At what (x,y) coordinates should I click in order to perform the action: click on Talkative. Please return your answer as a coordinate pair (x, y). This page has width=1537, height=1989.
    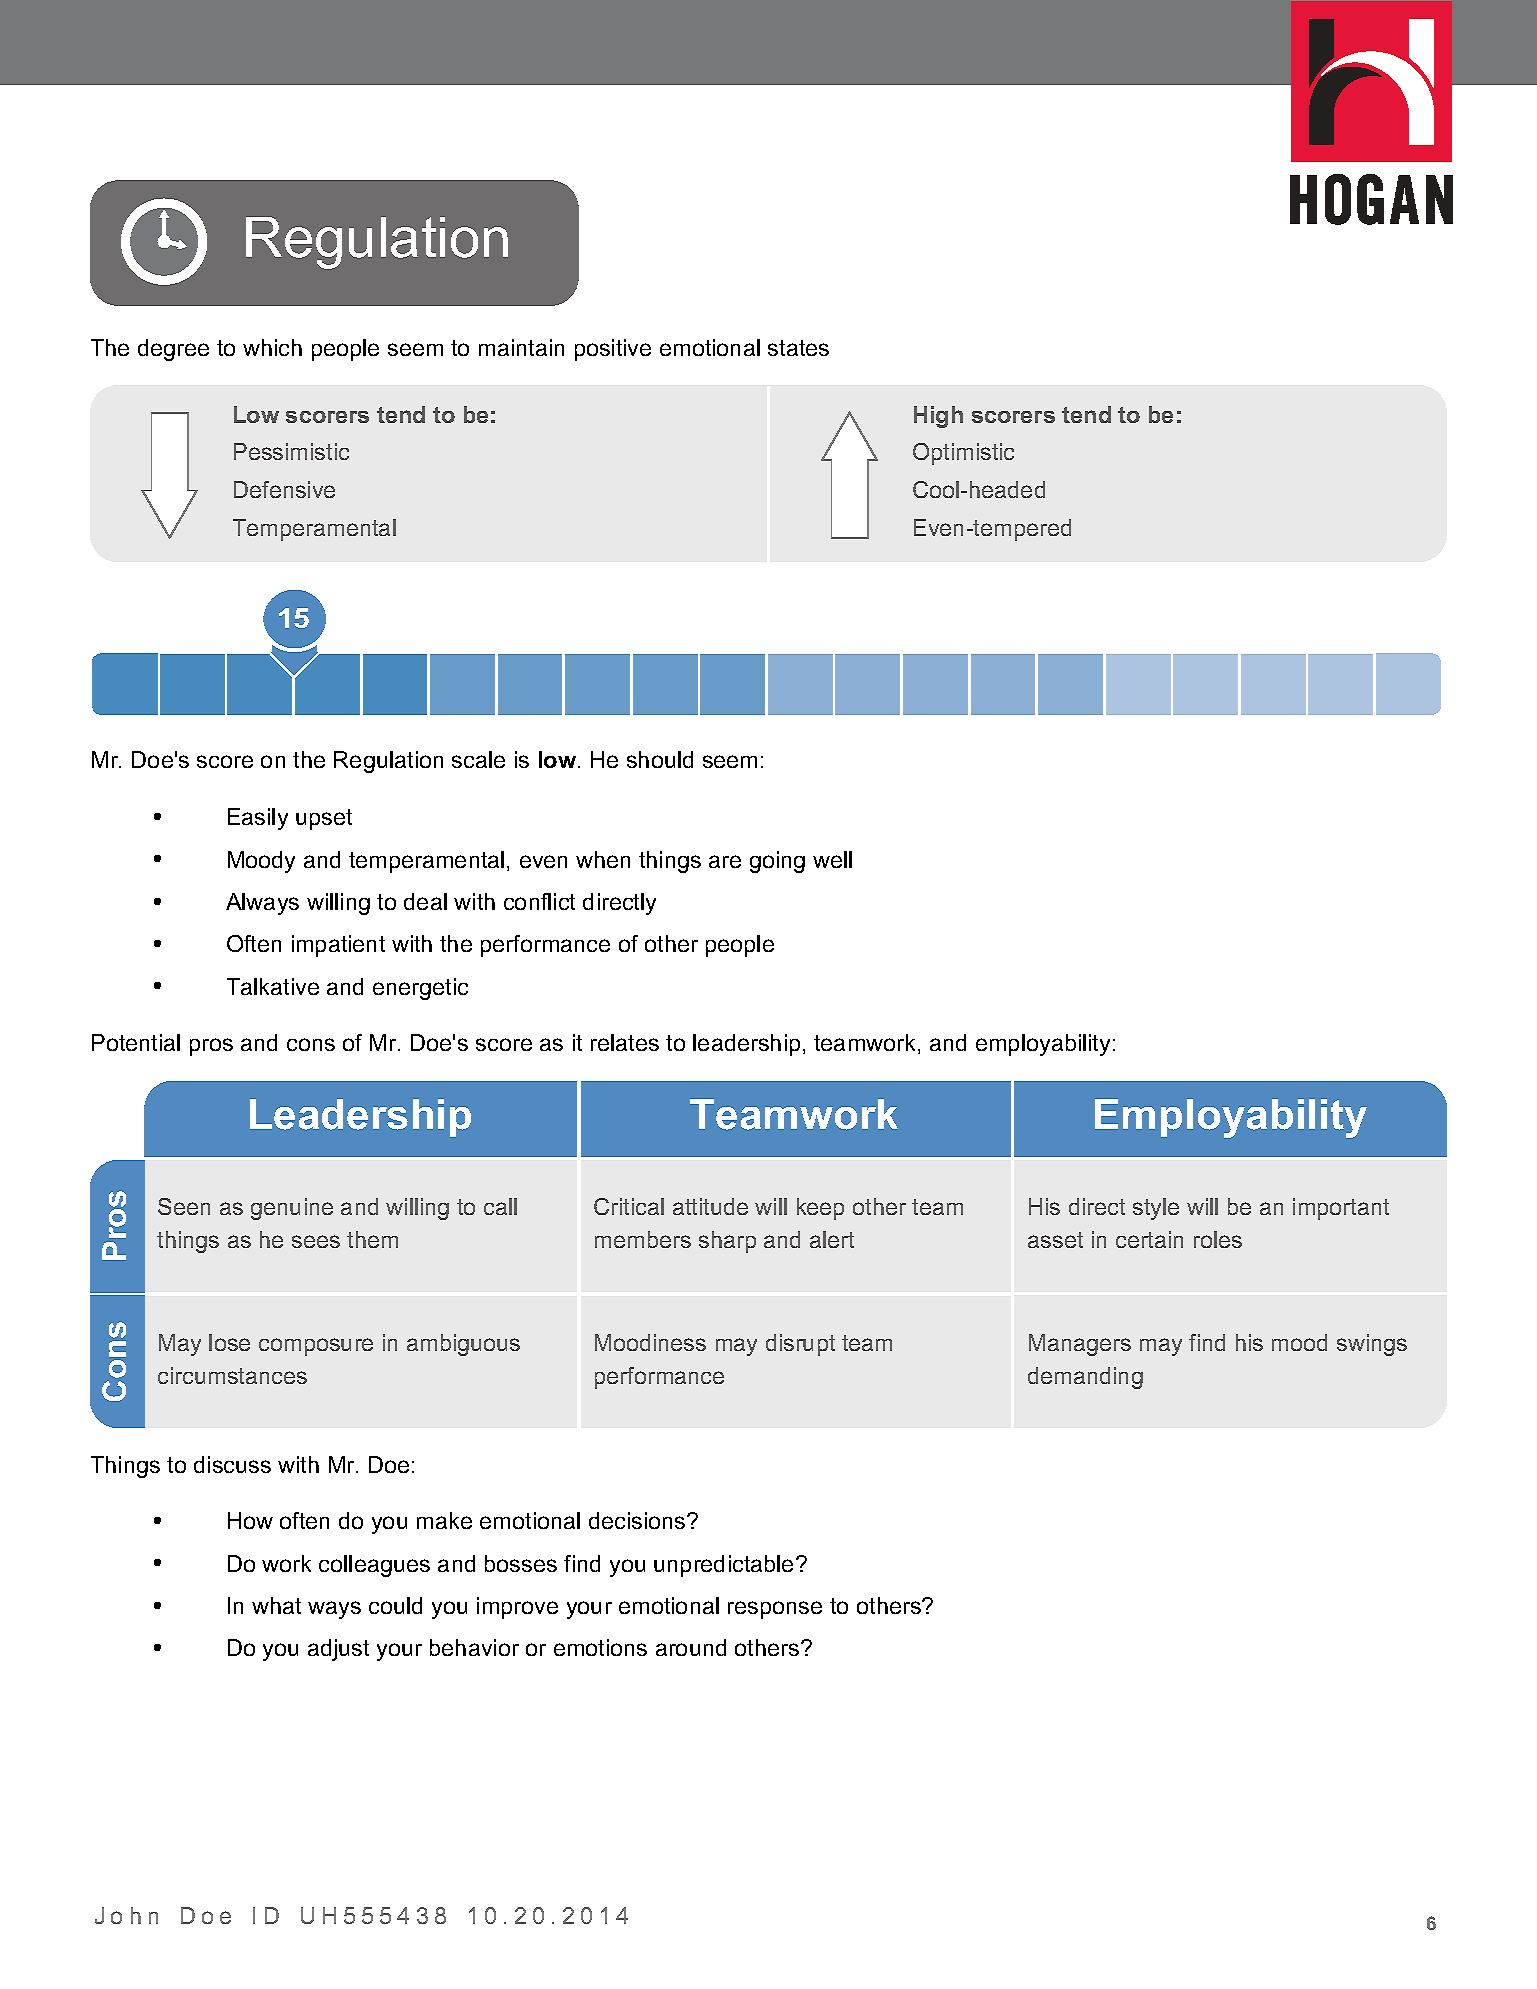
    Looking at the image, I should click on (273, 986).
